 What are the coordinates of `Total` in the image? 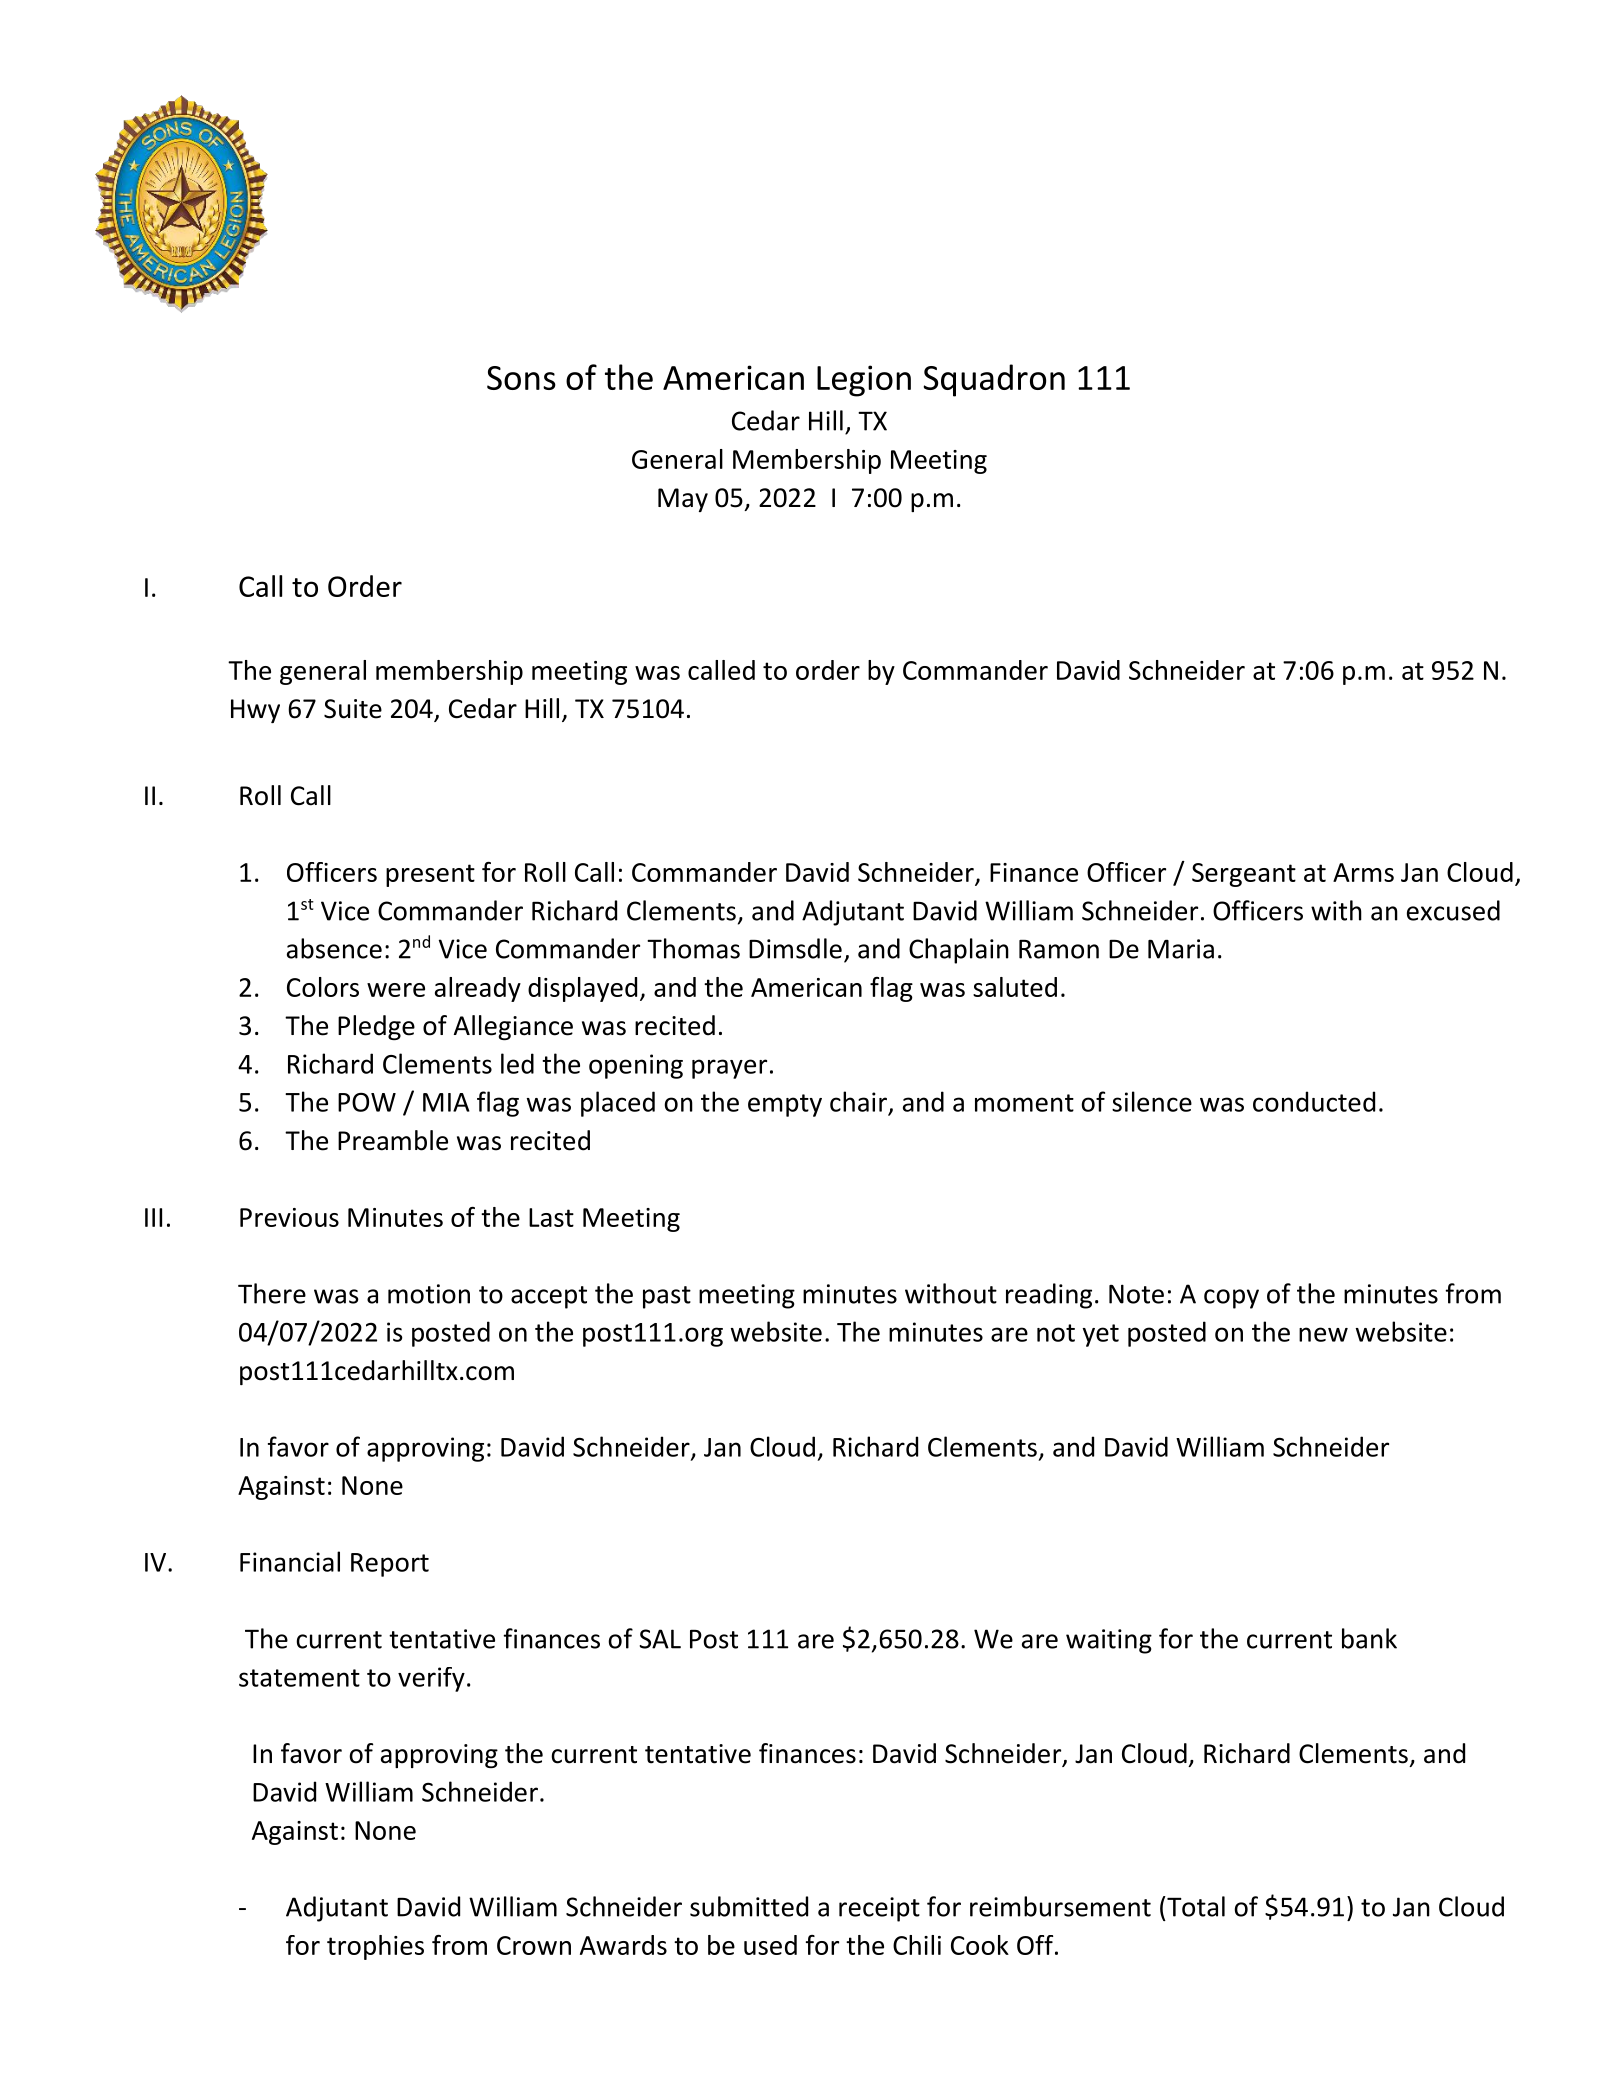 It's located at (1195, 1906).
